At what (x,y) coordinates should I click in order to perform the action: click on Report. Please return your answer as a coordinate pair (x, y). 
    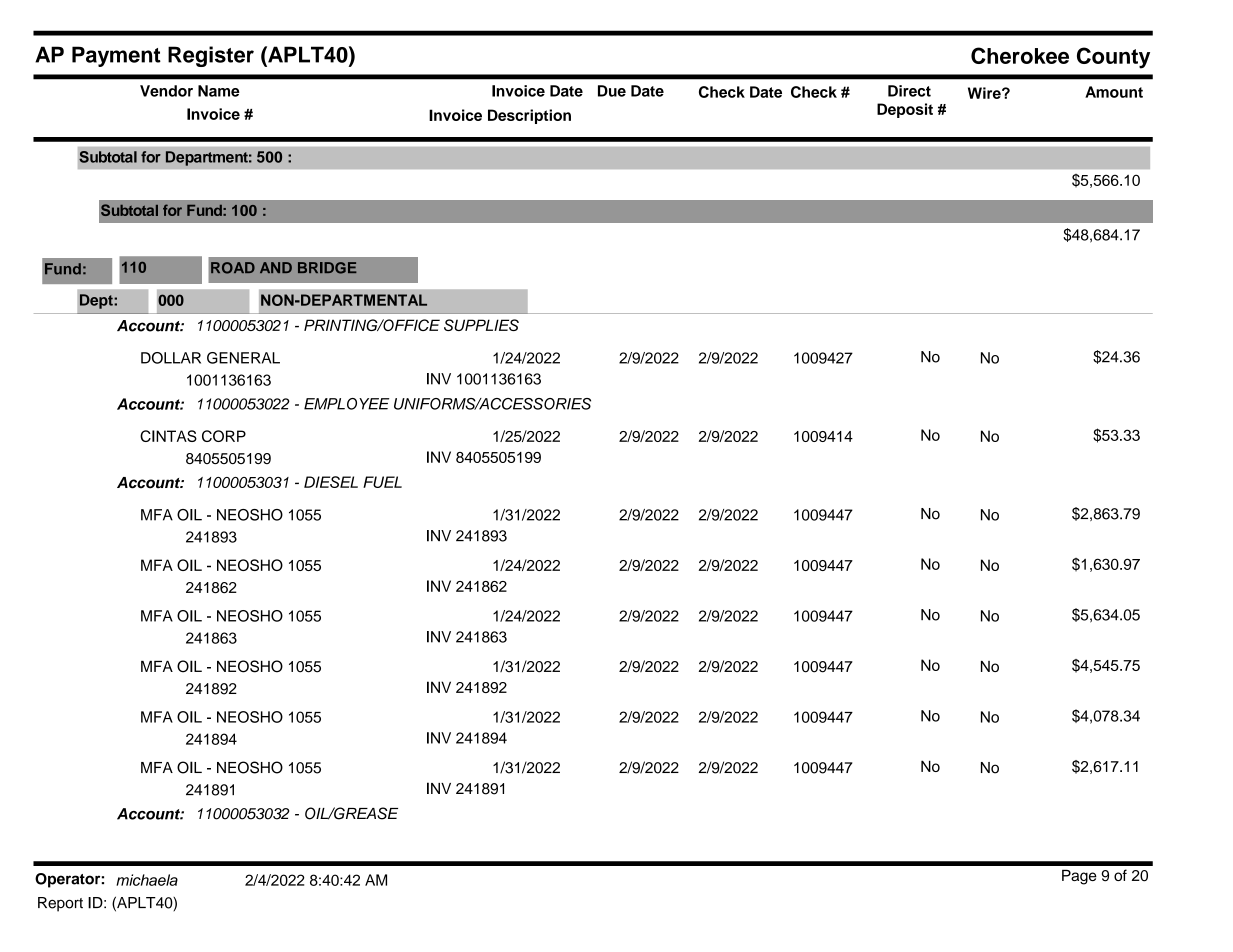
    Looking at the image, I should click on (60, 904).
